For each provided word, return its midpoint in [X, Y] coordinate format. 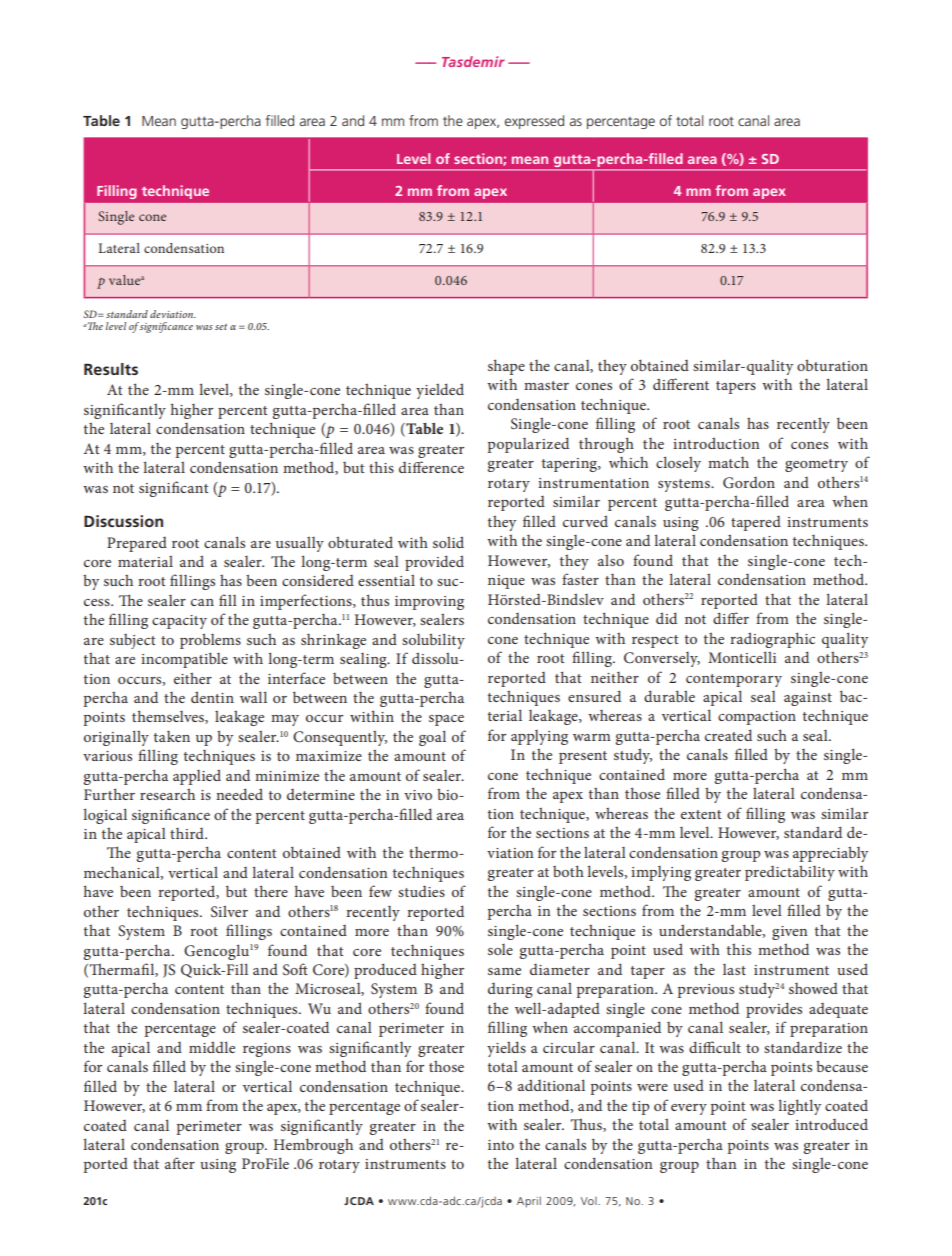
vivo [418, 795]
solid [448, 542]
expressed [534, 122]
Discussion [123, 521]
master [546, 385]
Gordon [749, 483]
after [180, 1163]
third [188, 833]
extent [701, 814]
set [221, 327]
